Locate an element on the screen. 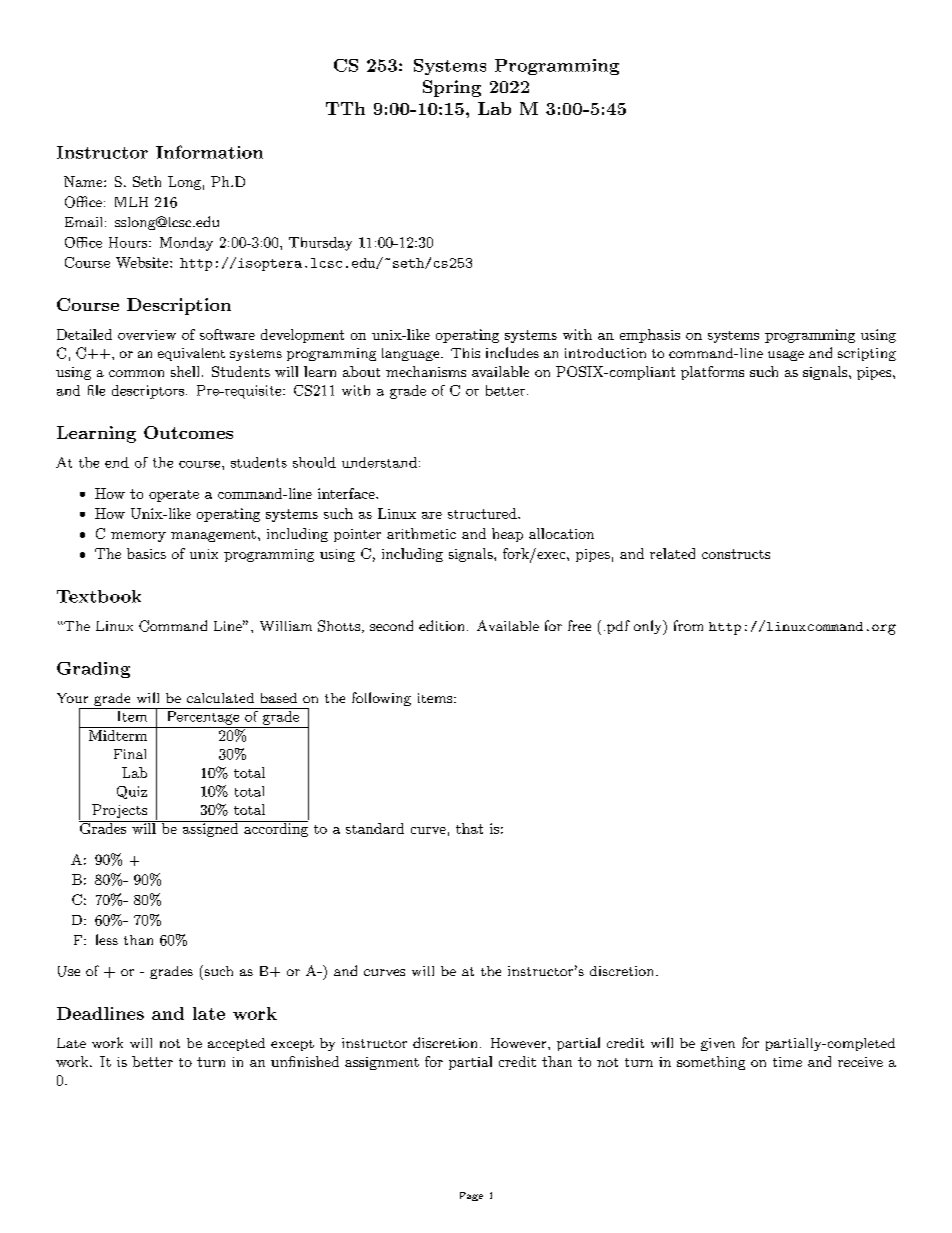 The image size is (952, 1233). Spring is located at coordinates (452, 88).
